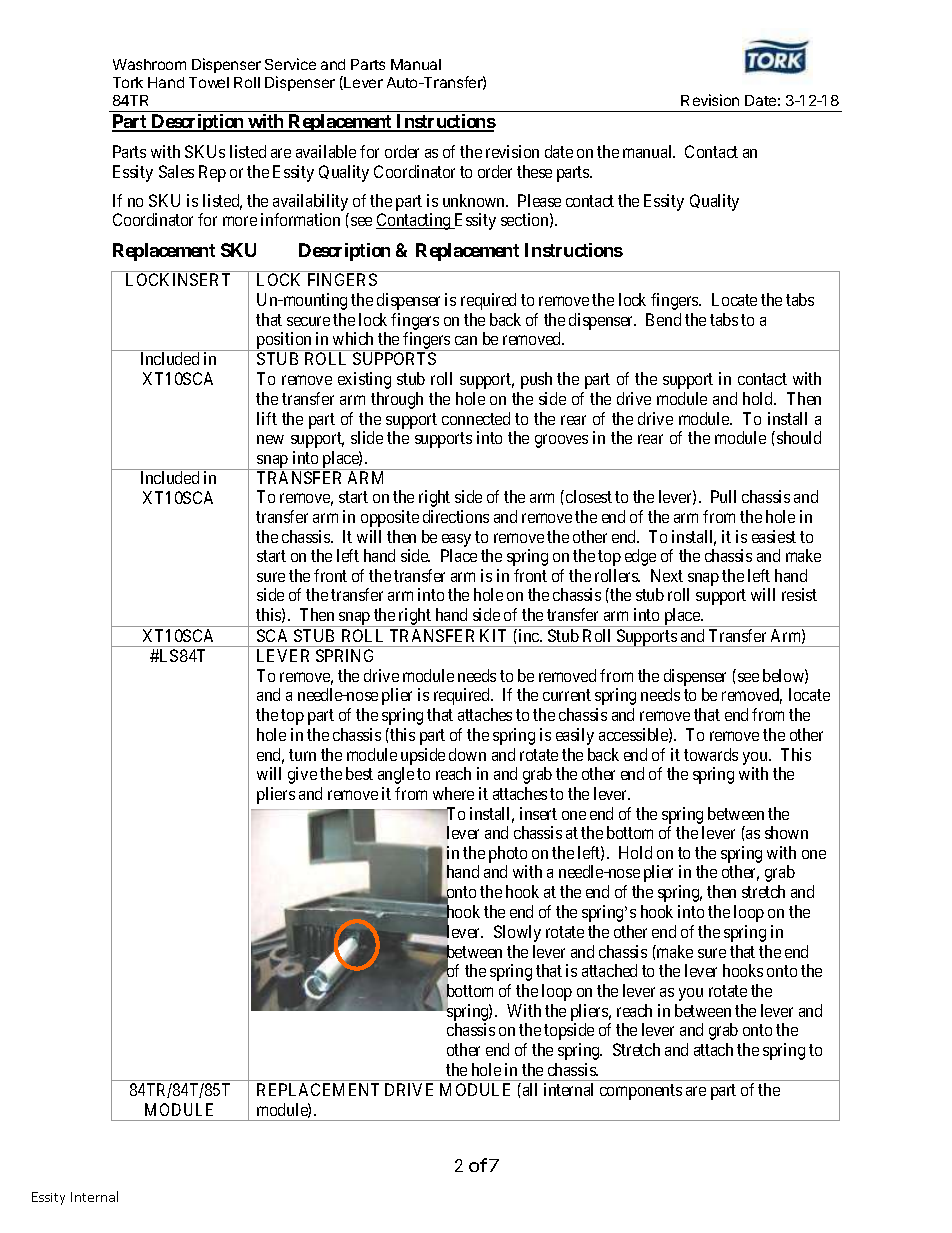 The height and width of the screenshot is (1233, 952). What do you see at coordinates (267, 418) in the screenshot?
I see `lift` at bounding box center [267, 418].
